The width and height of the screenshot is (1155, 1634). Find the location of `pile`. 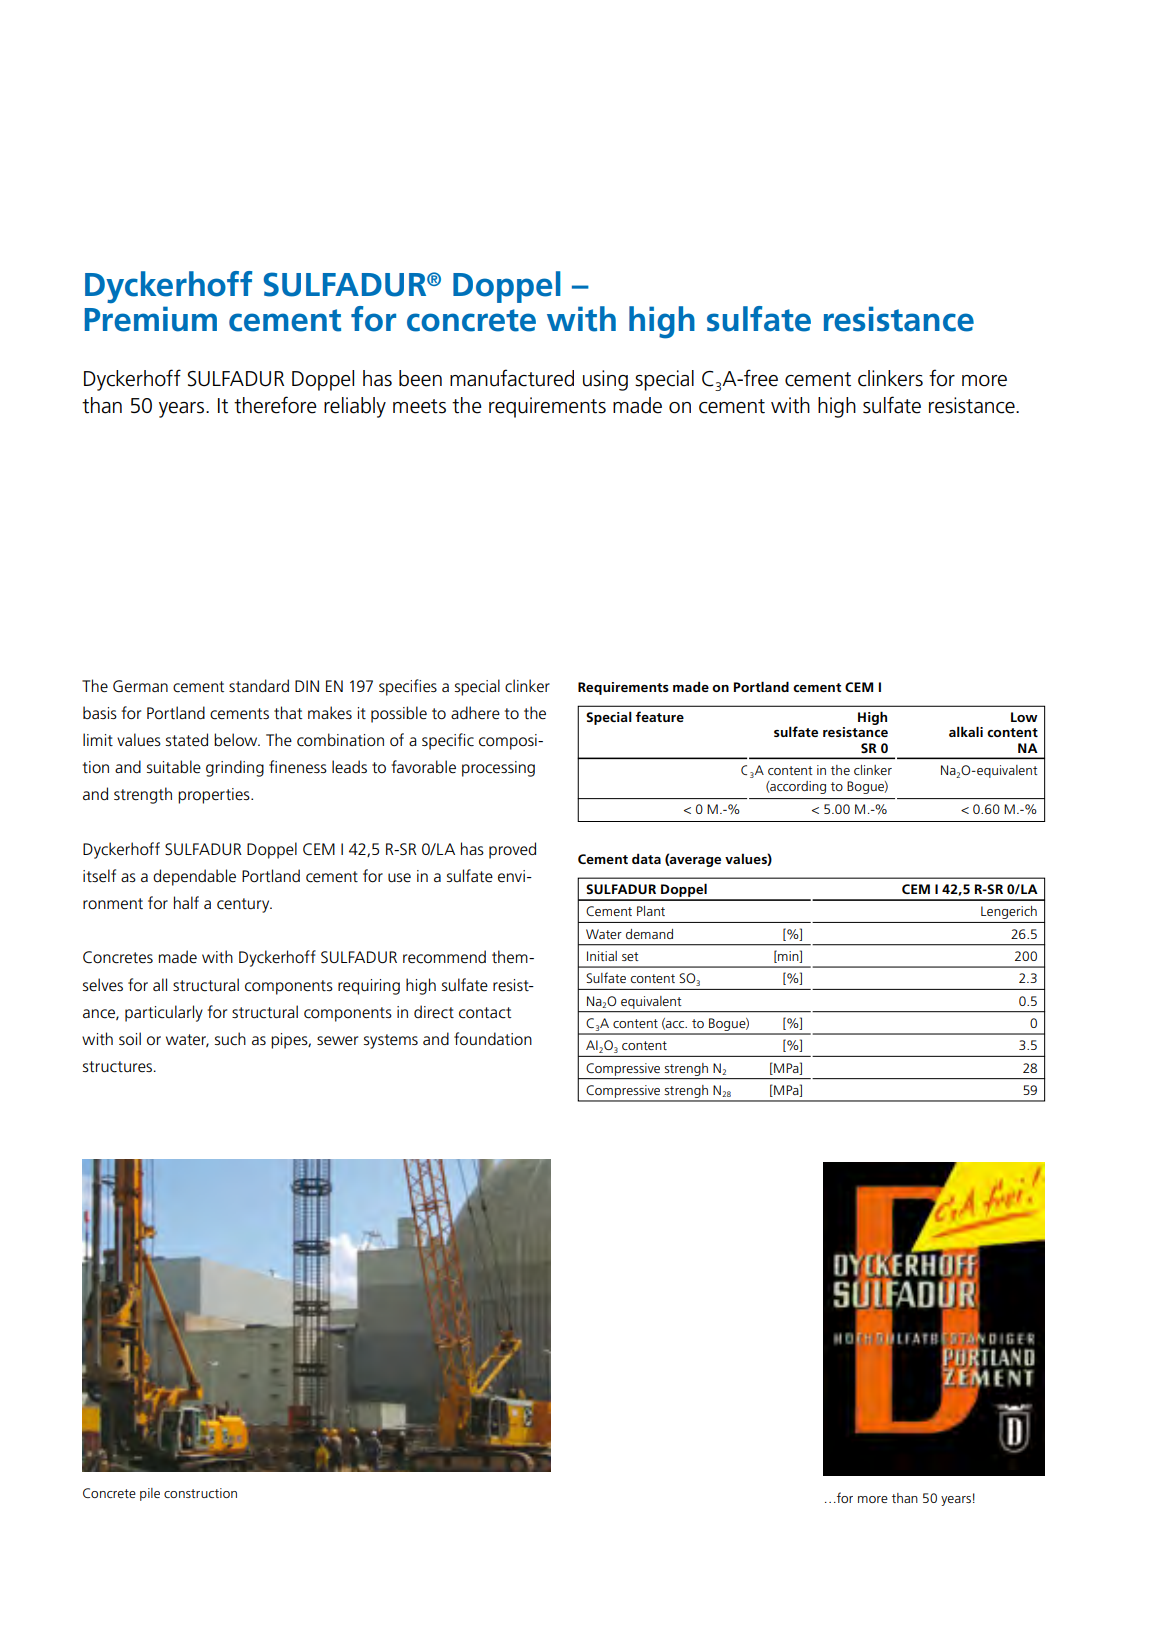

pile is located at coordinates (150, 1494).
